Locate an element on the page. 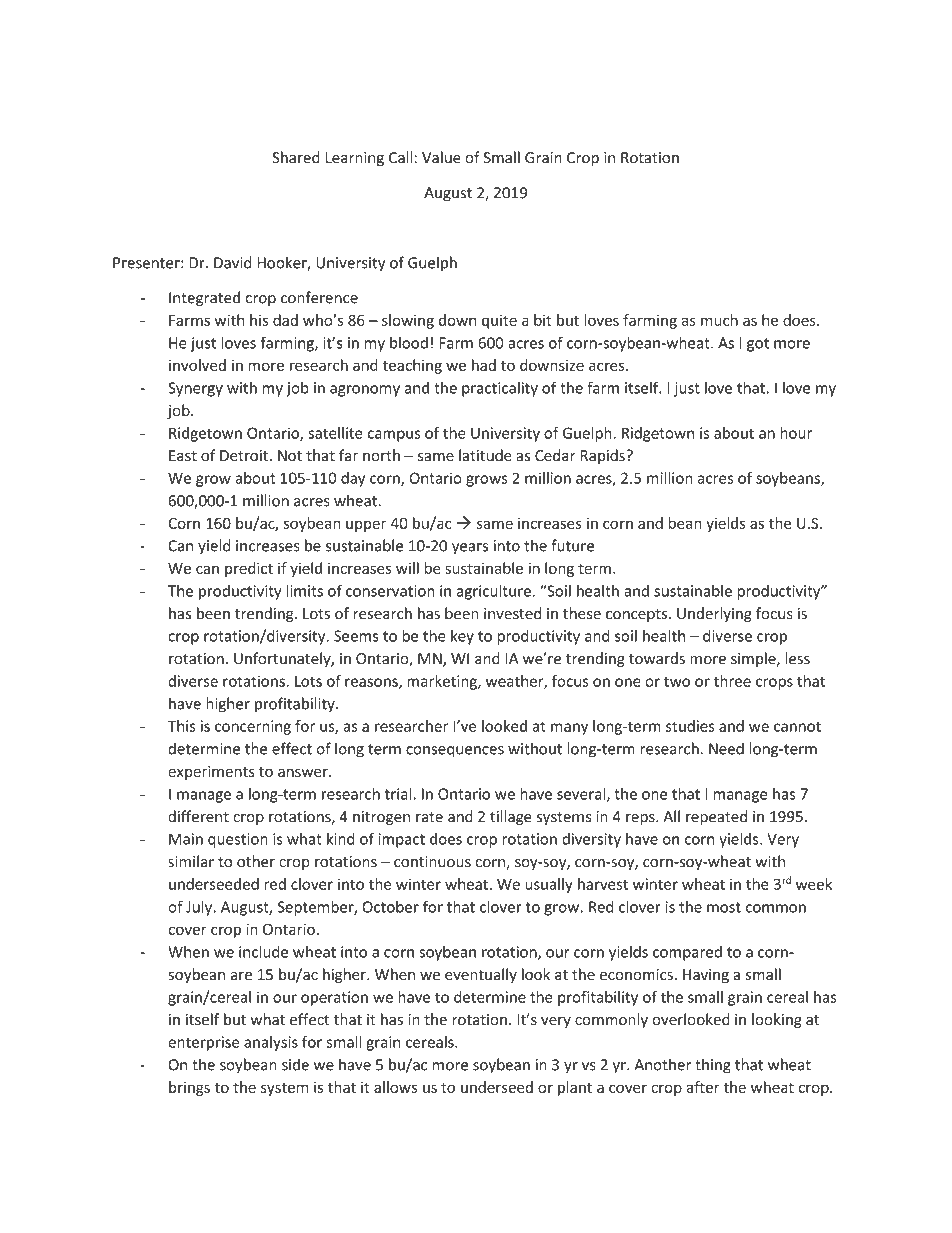 This document has height=1233, width=952. Value is located at coordinates (441, 157).
